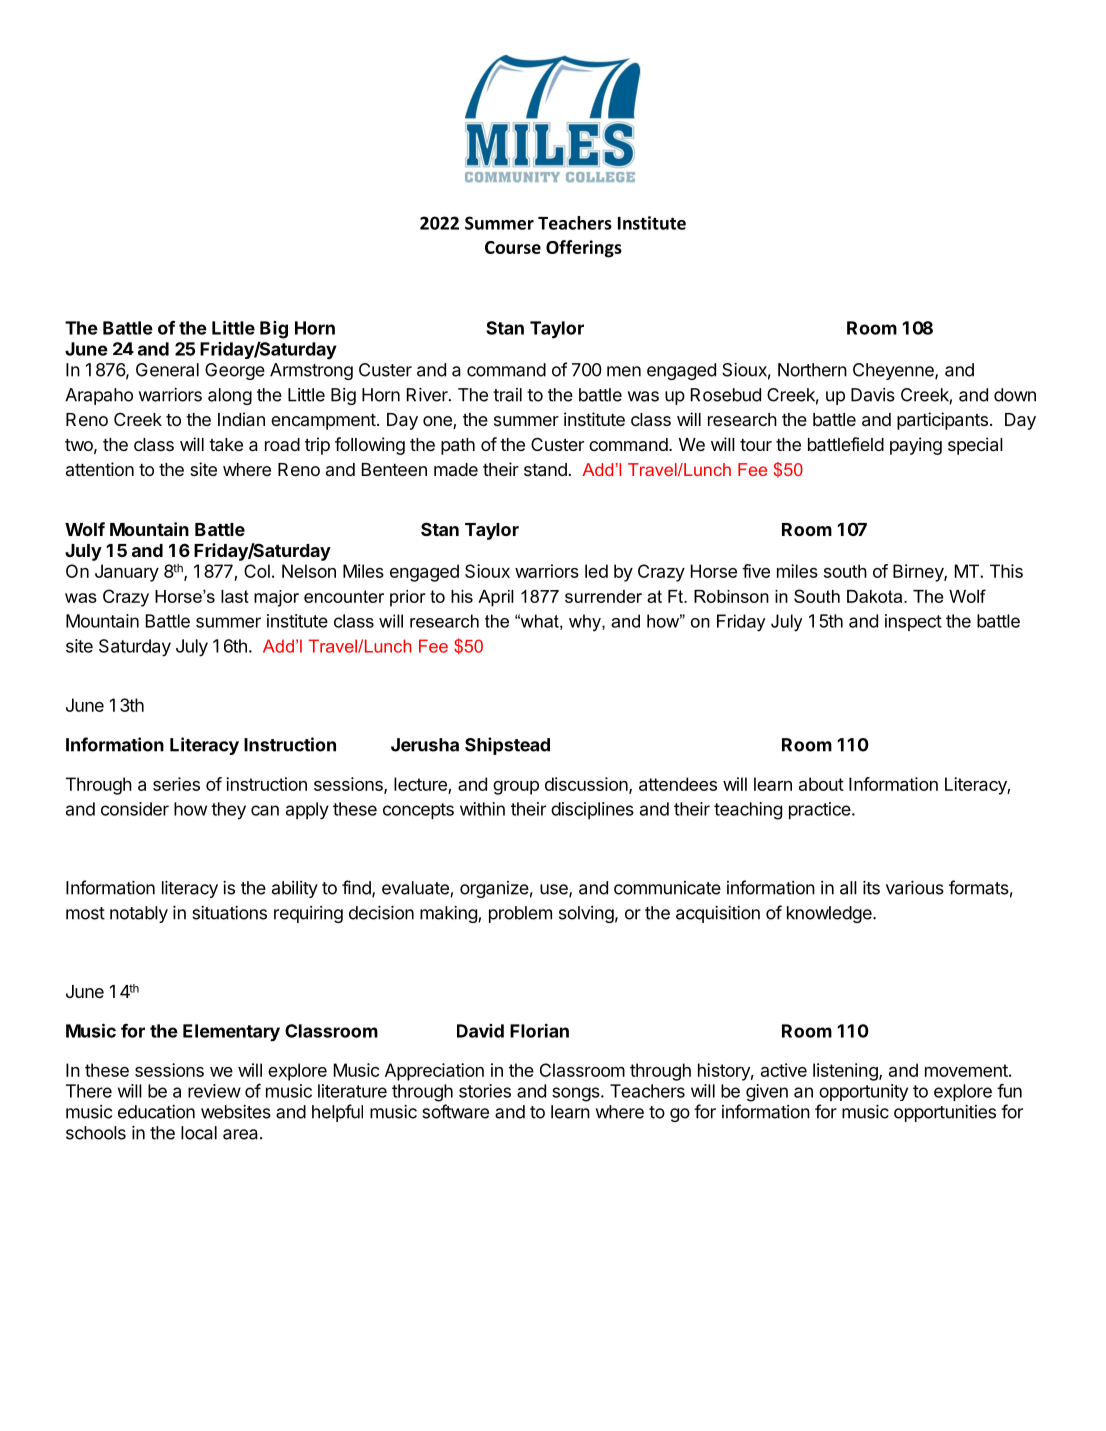  What do you see at coordinates (586, 623) in the page?
I see `why` at bounding box center [586, 623].
